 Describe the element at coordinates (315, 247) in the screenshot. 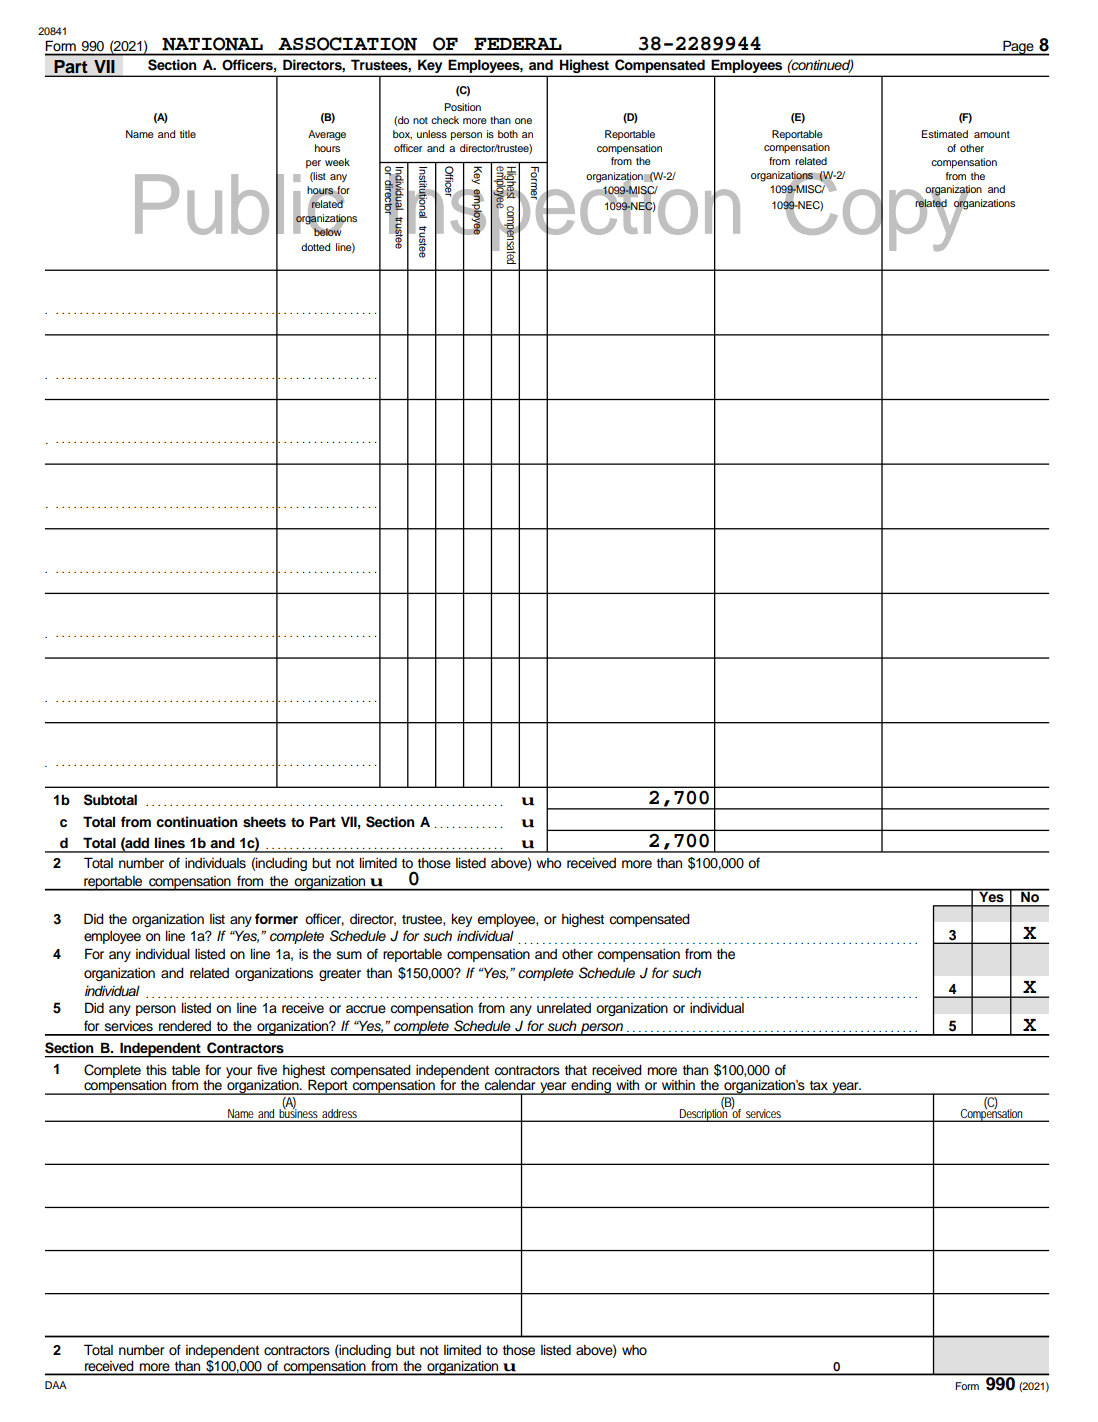

I see `dotted` at that location.
